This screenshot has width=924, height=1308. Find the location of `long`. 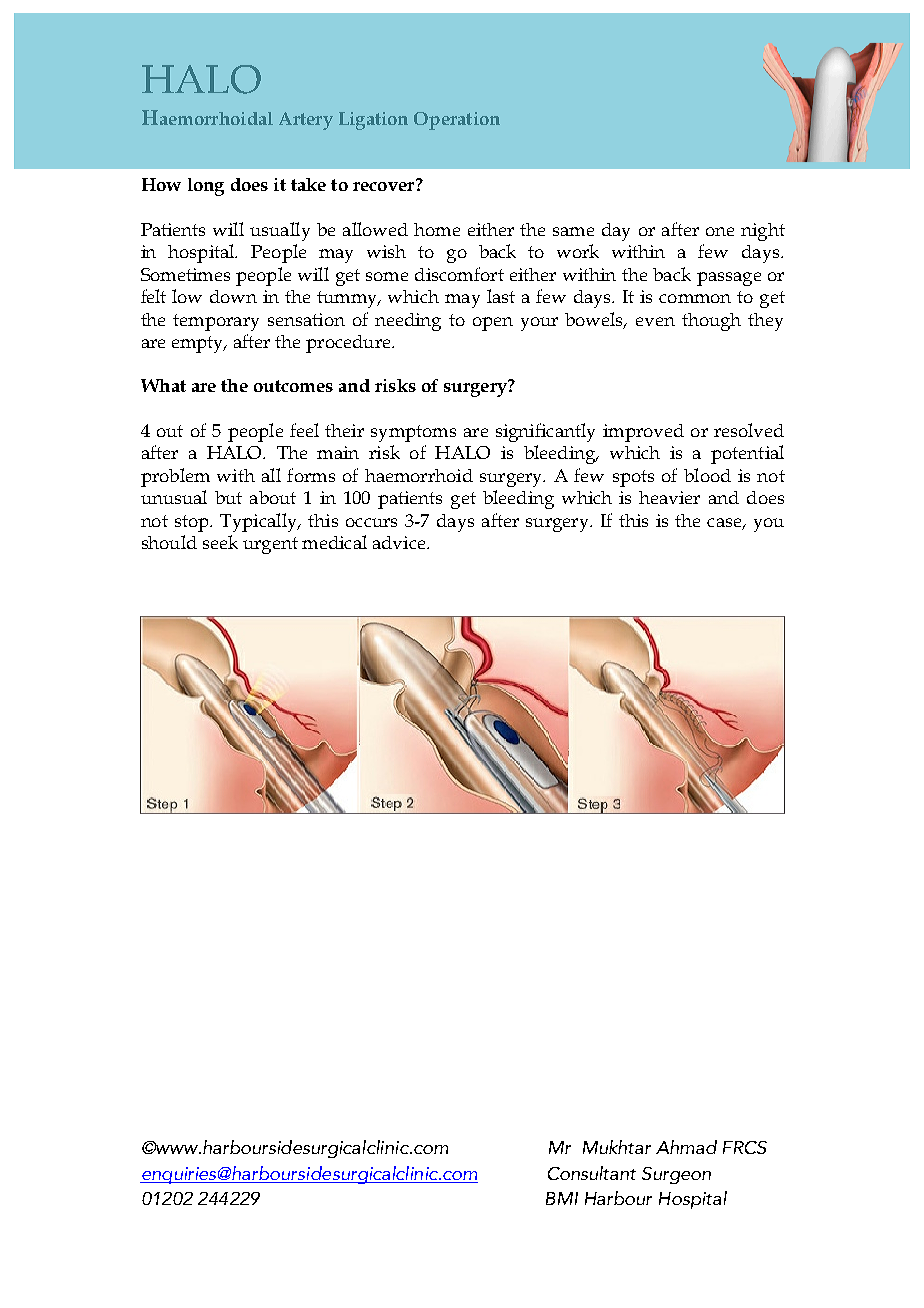

long is located at coordinates (206, 187).
